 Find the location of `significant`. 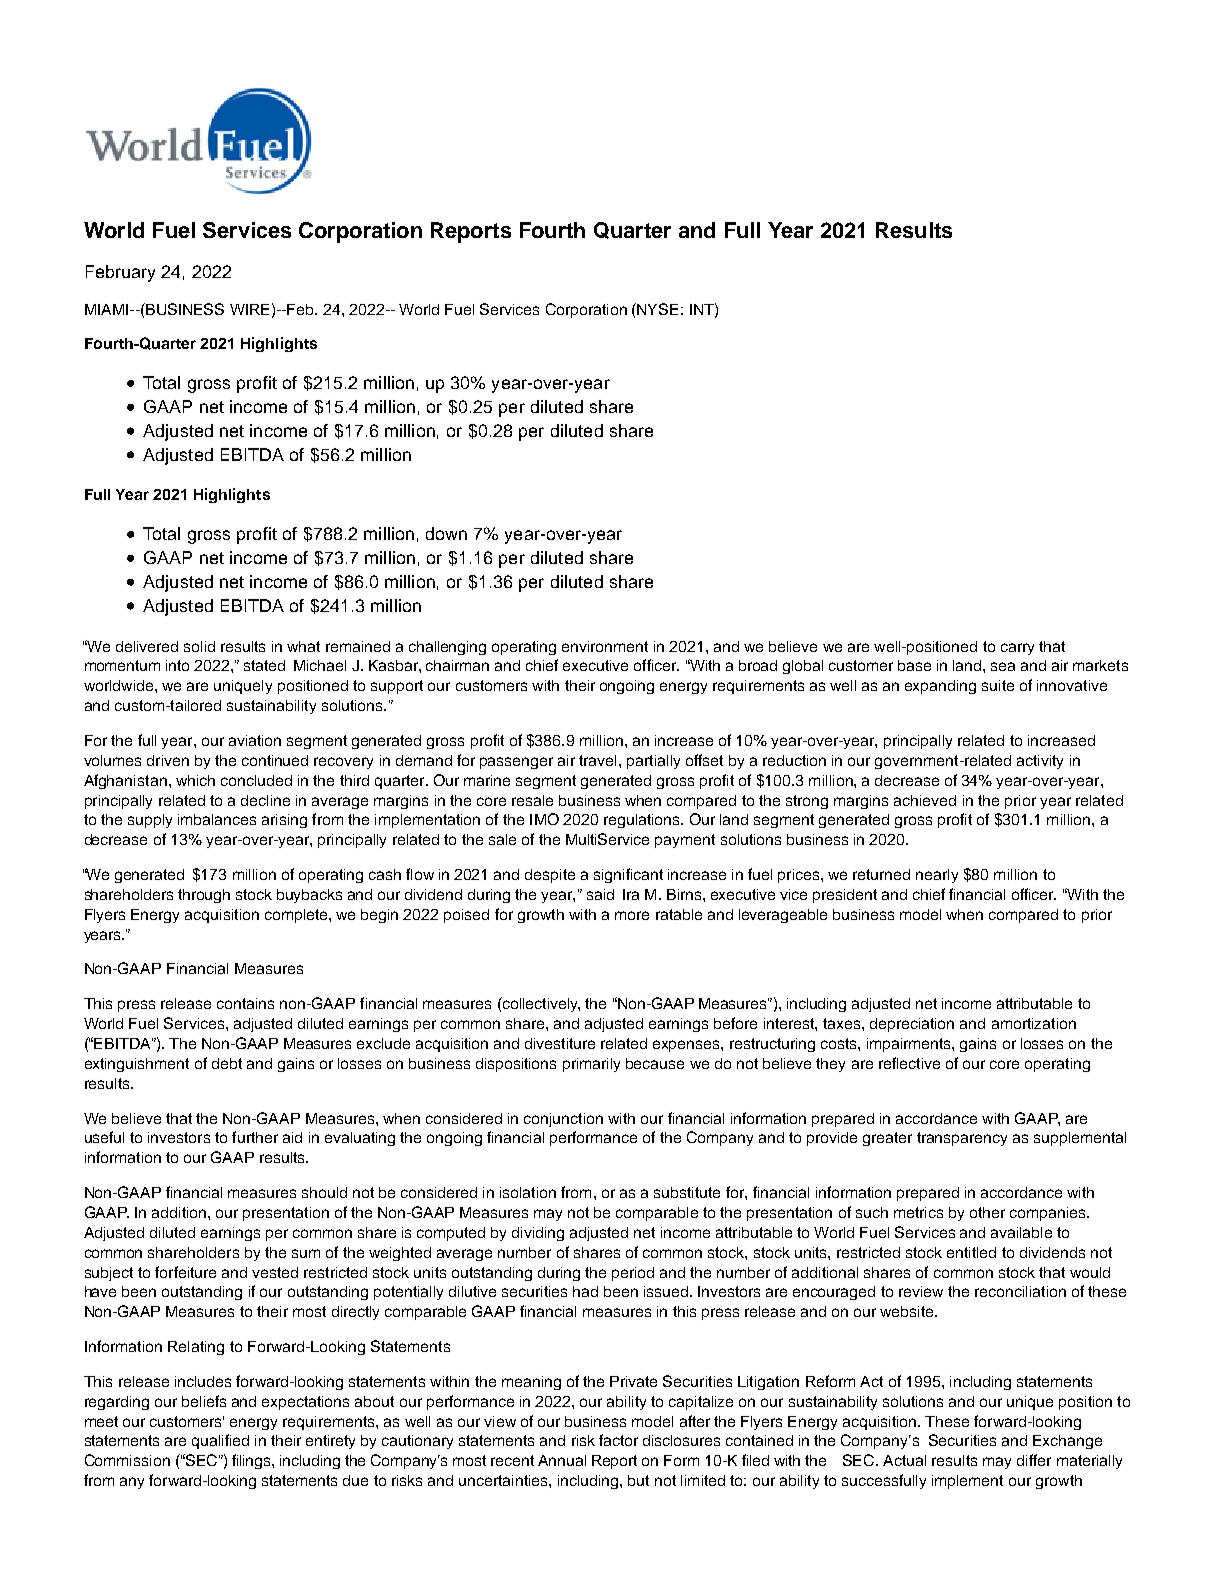

significant is located at coordinates (628, 875).
